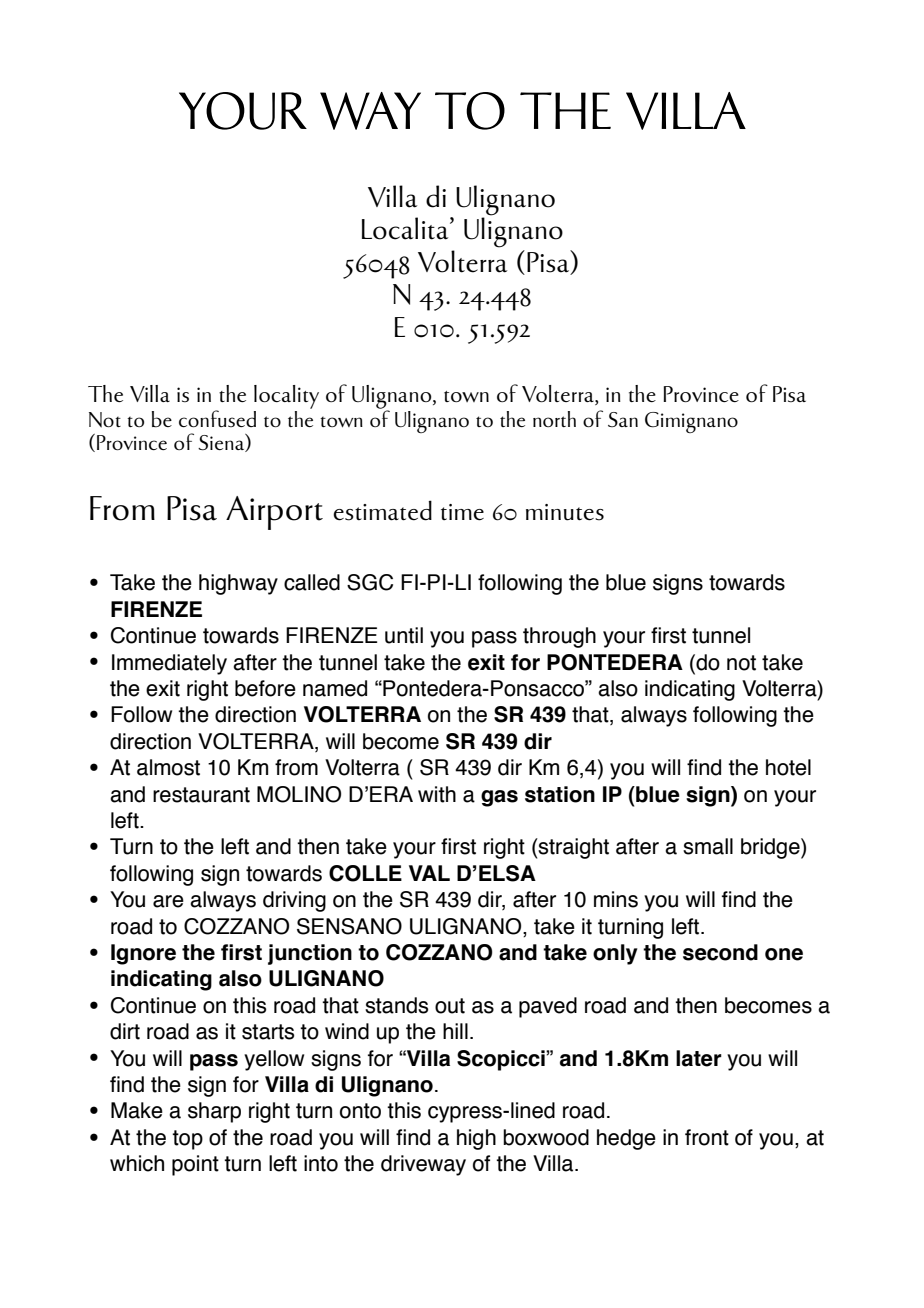 The width and height of the screenshot is (924, 1308). Describe the element at coordinates (437, 794) in the screenshot. I see `with` at that location.
